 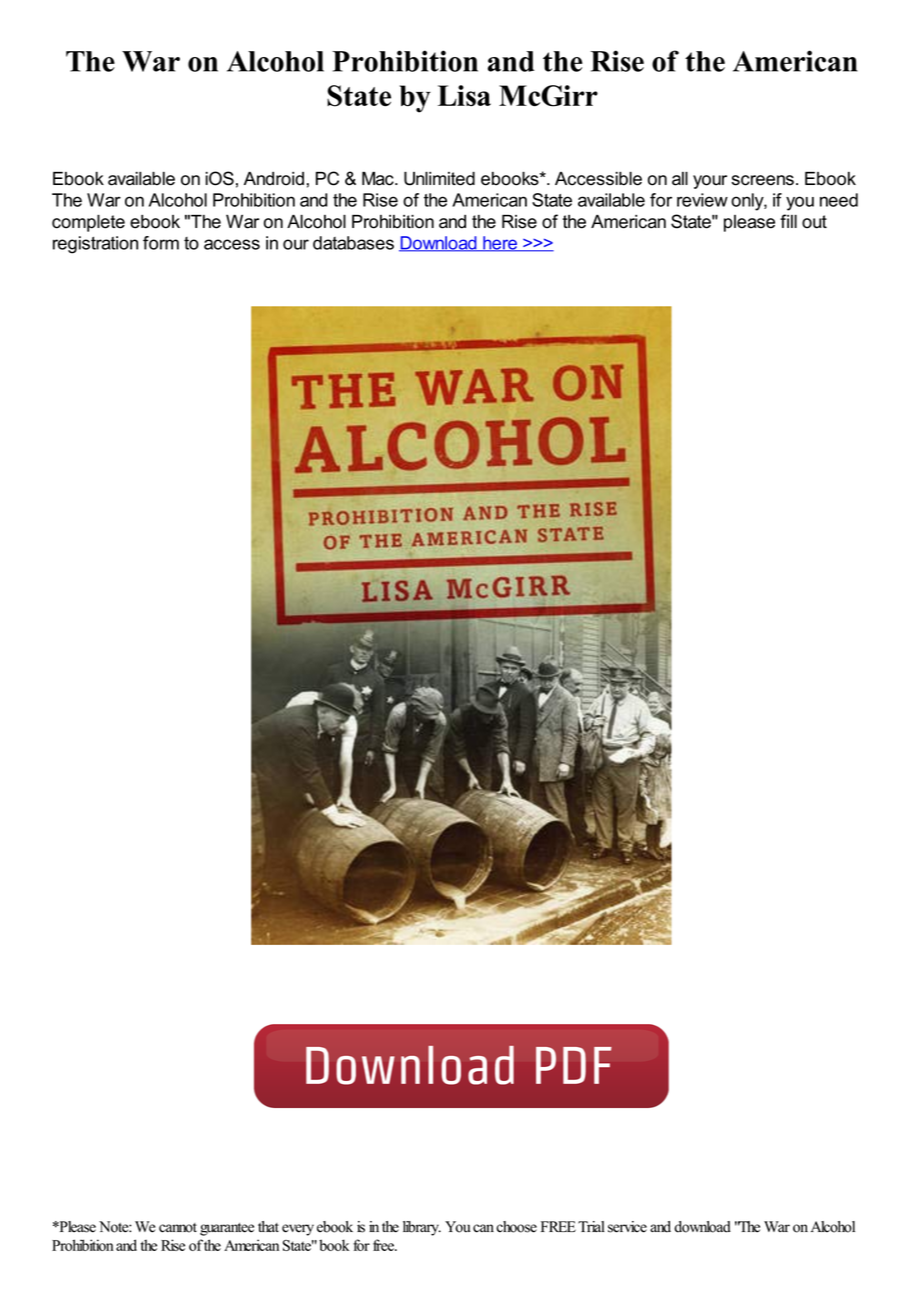 I want to click on registration, so click(x=95, y=245).
